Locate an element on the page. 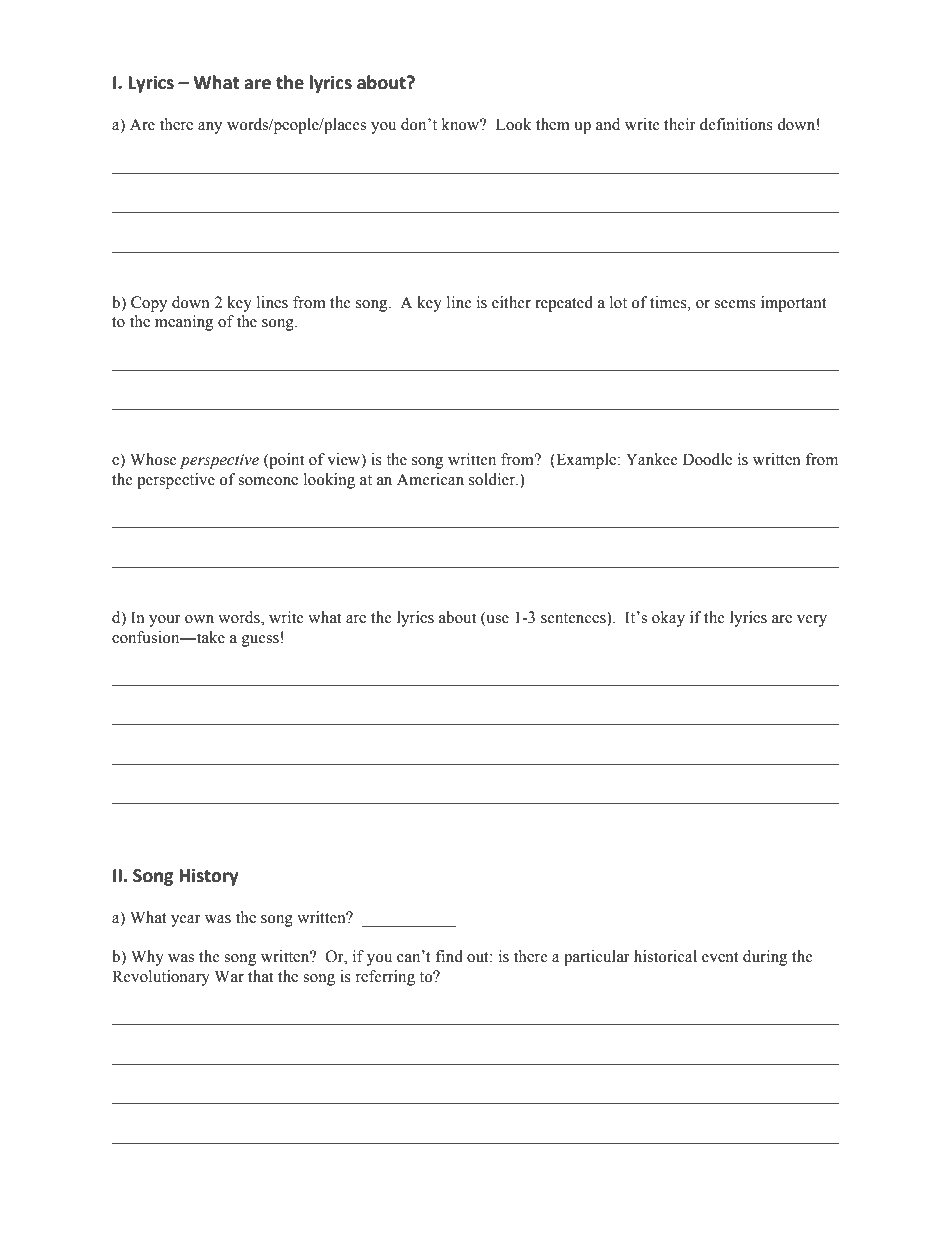 This image has width=952, height=1233. them is located at coordinates (553, 124).
